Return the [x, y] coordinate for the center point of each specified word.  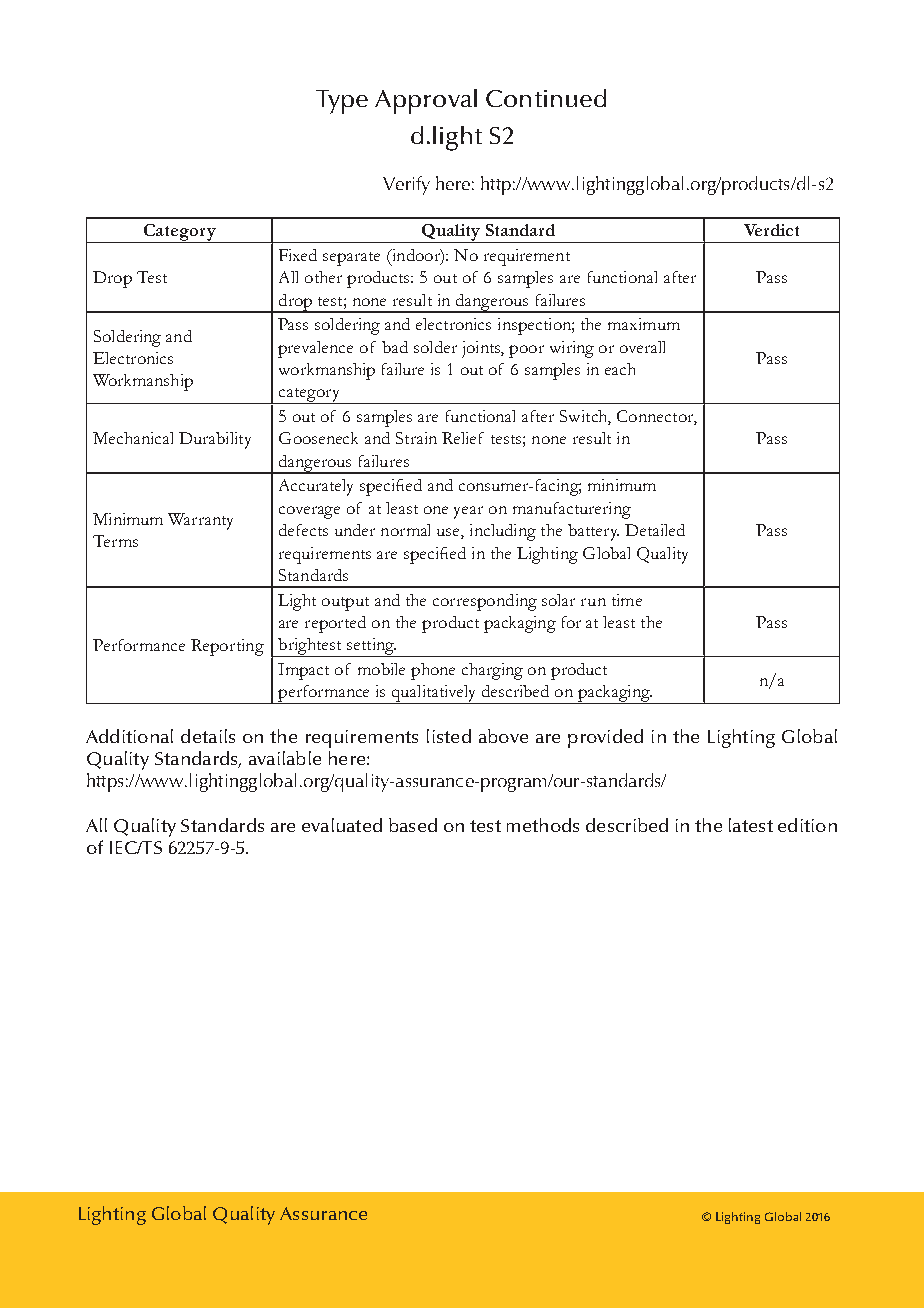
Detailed [655, 530]
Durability [215, 440]
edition [807, 825]
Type [342, 102]
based [413, 825]
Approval [426, 101]
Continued [546, 98]
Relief [463, 438]
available [285, 758]
